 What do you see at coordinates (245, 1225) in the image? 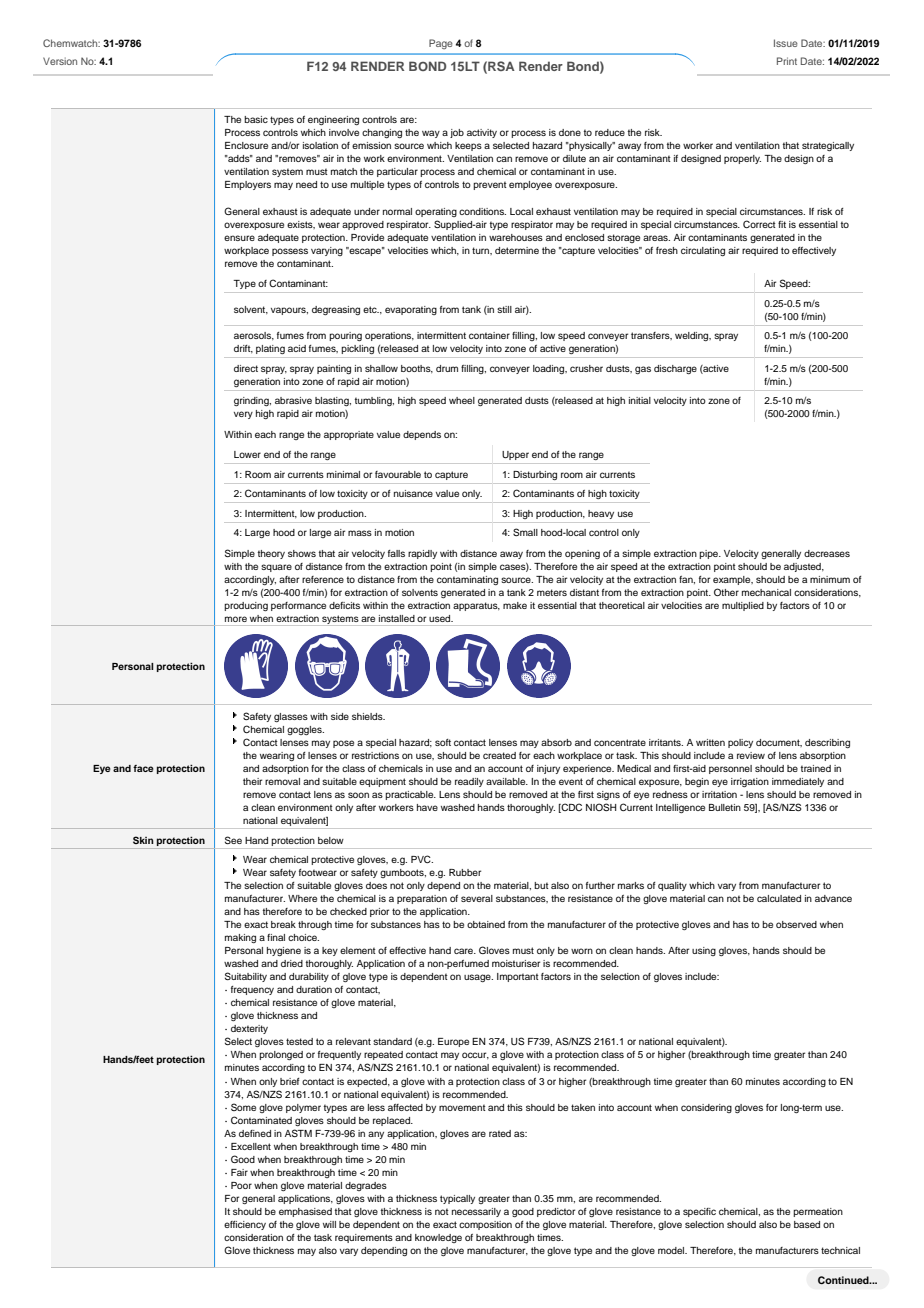
I see `efficiency` at bounding box center [245, 1225].
